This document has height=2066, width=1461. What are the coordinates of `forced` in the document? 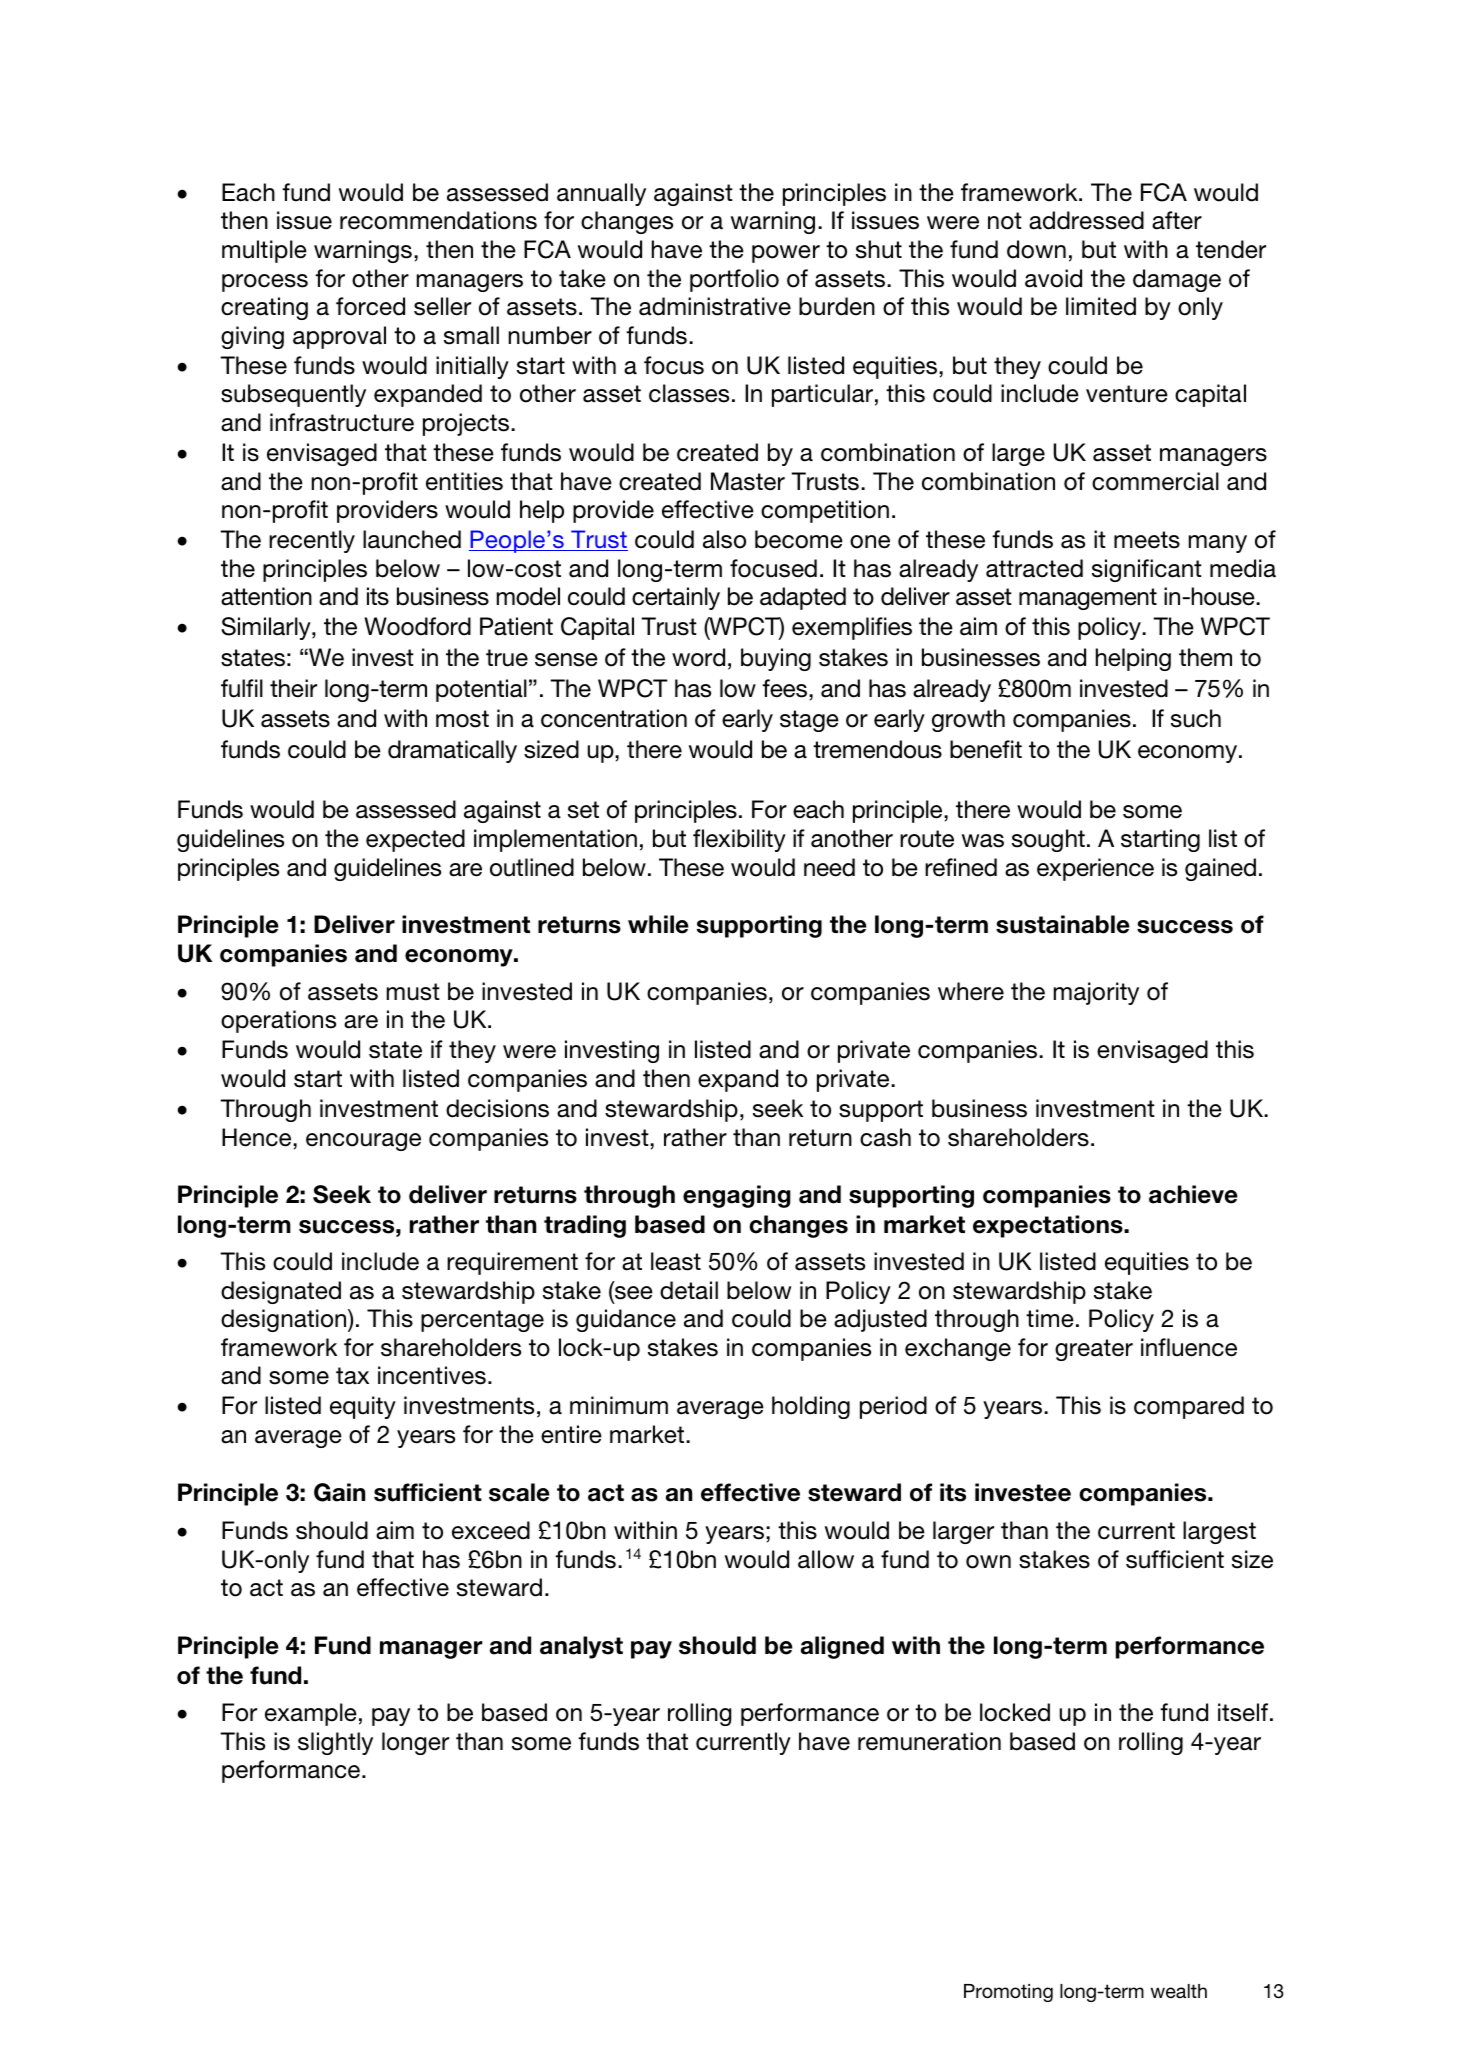 It's located at (370, 306).
